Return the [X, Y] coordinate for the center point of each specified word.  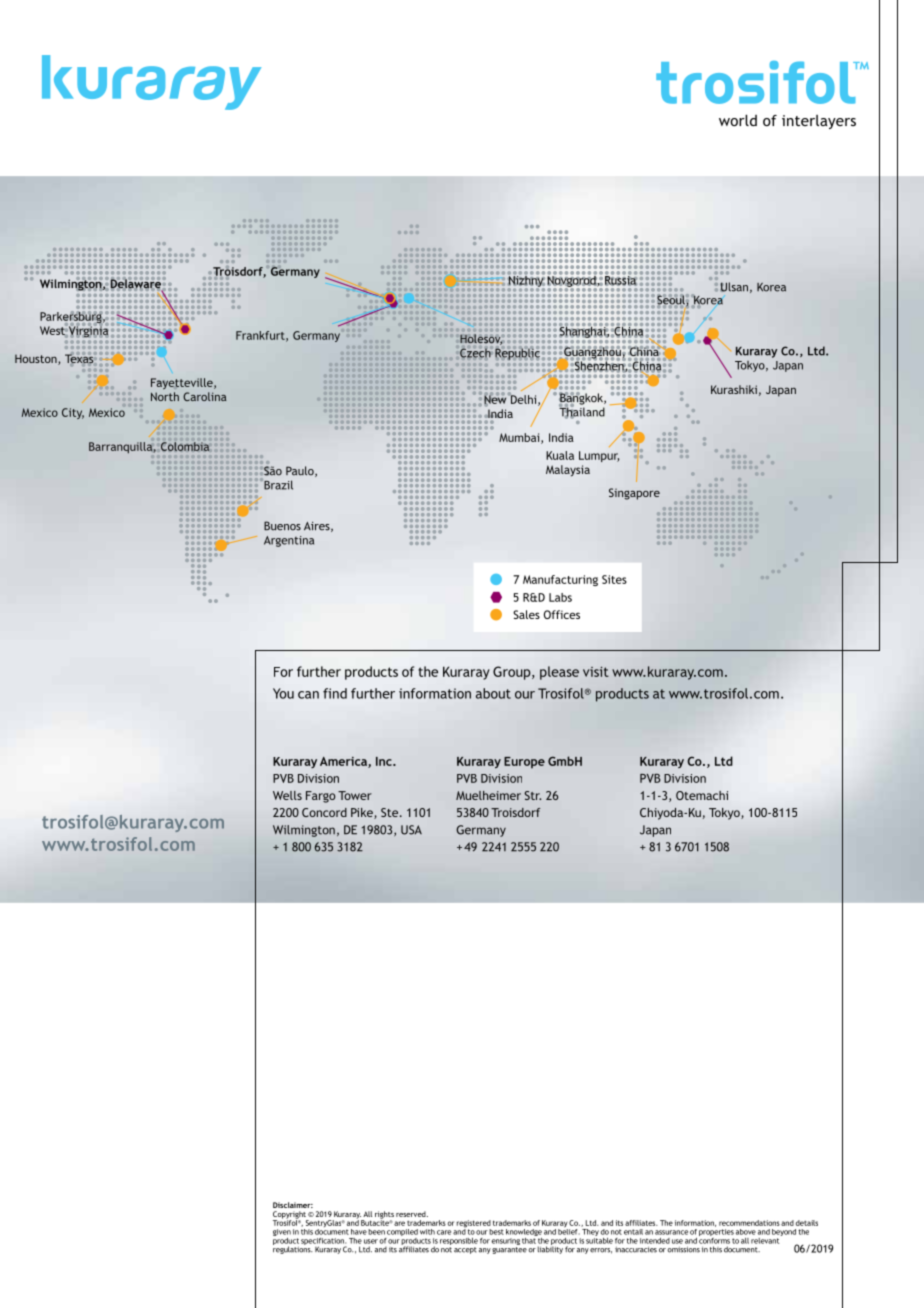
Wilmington [304, 831]
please [559, 673]
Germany [481, 831]
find [335, 693]
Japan [655, 831]
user [371, 1241]
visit [596, 672]
